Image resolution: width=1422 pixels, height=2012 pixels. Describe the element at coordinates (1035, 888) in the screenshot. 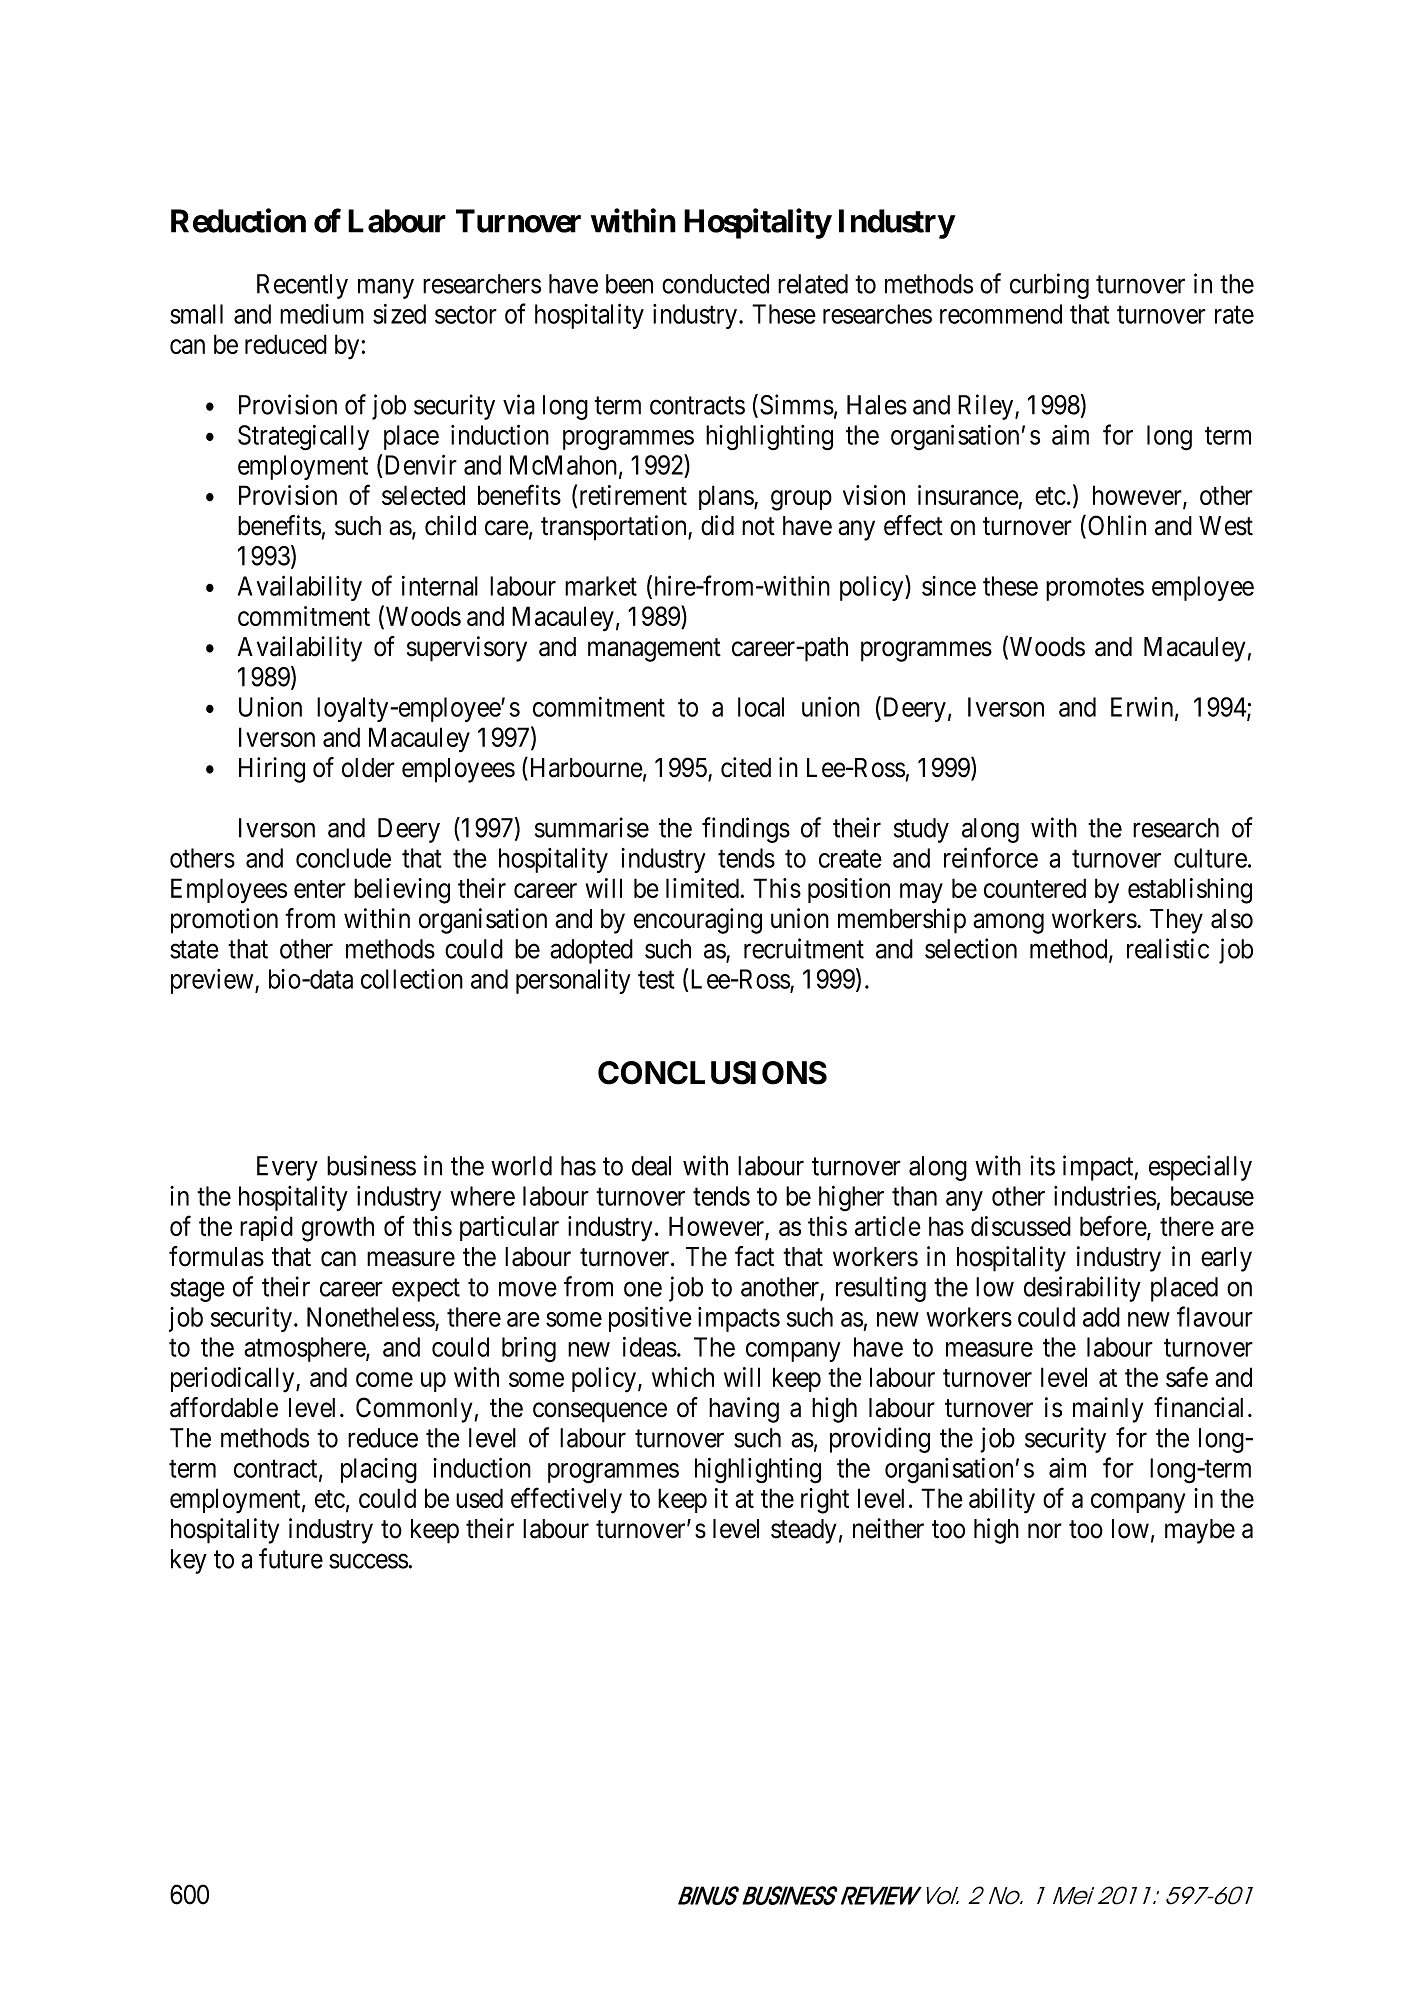

I see `countered` at that location.
